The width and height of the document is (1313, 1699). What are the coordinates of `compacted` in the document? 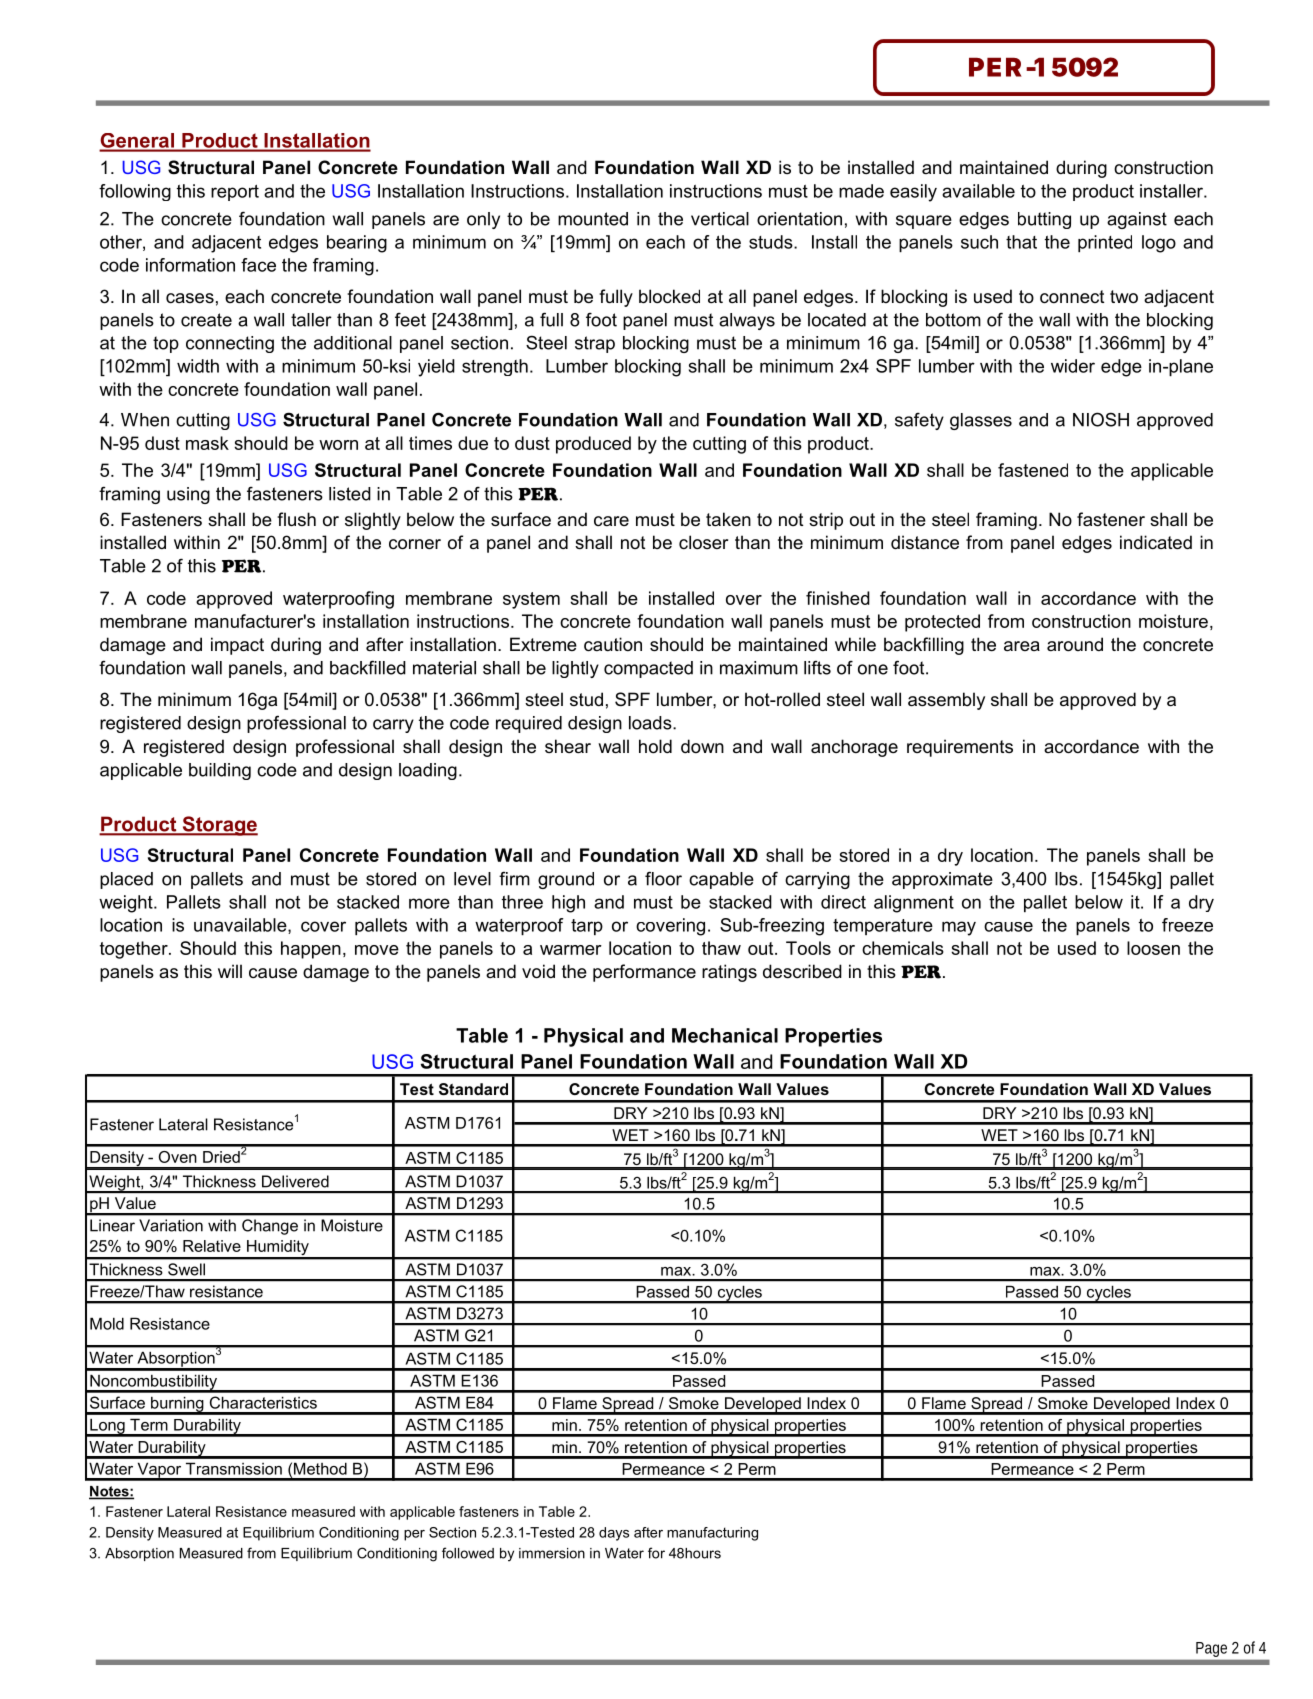 It's located at (648, 669).
